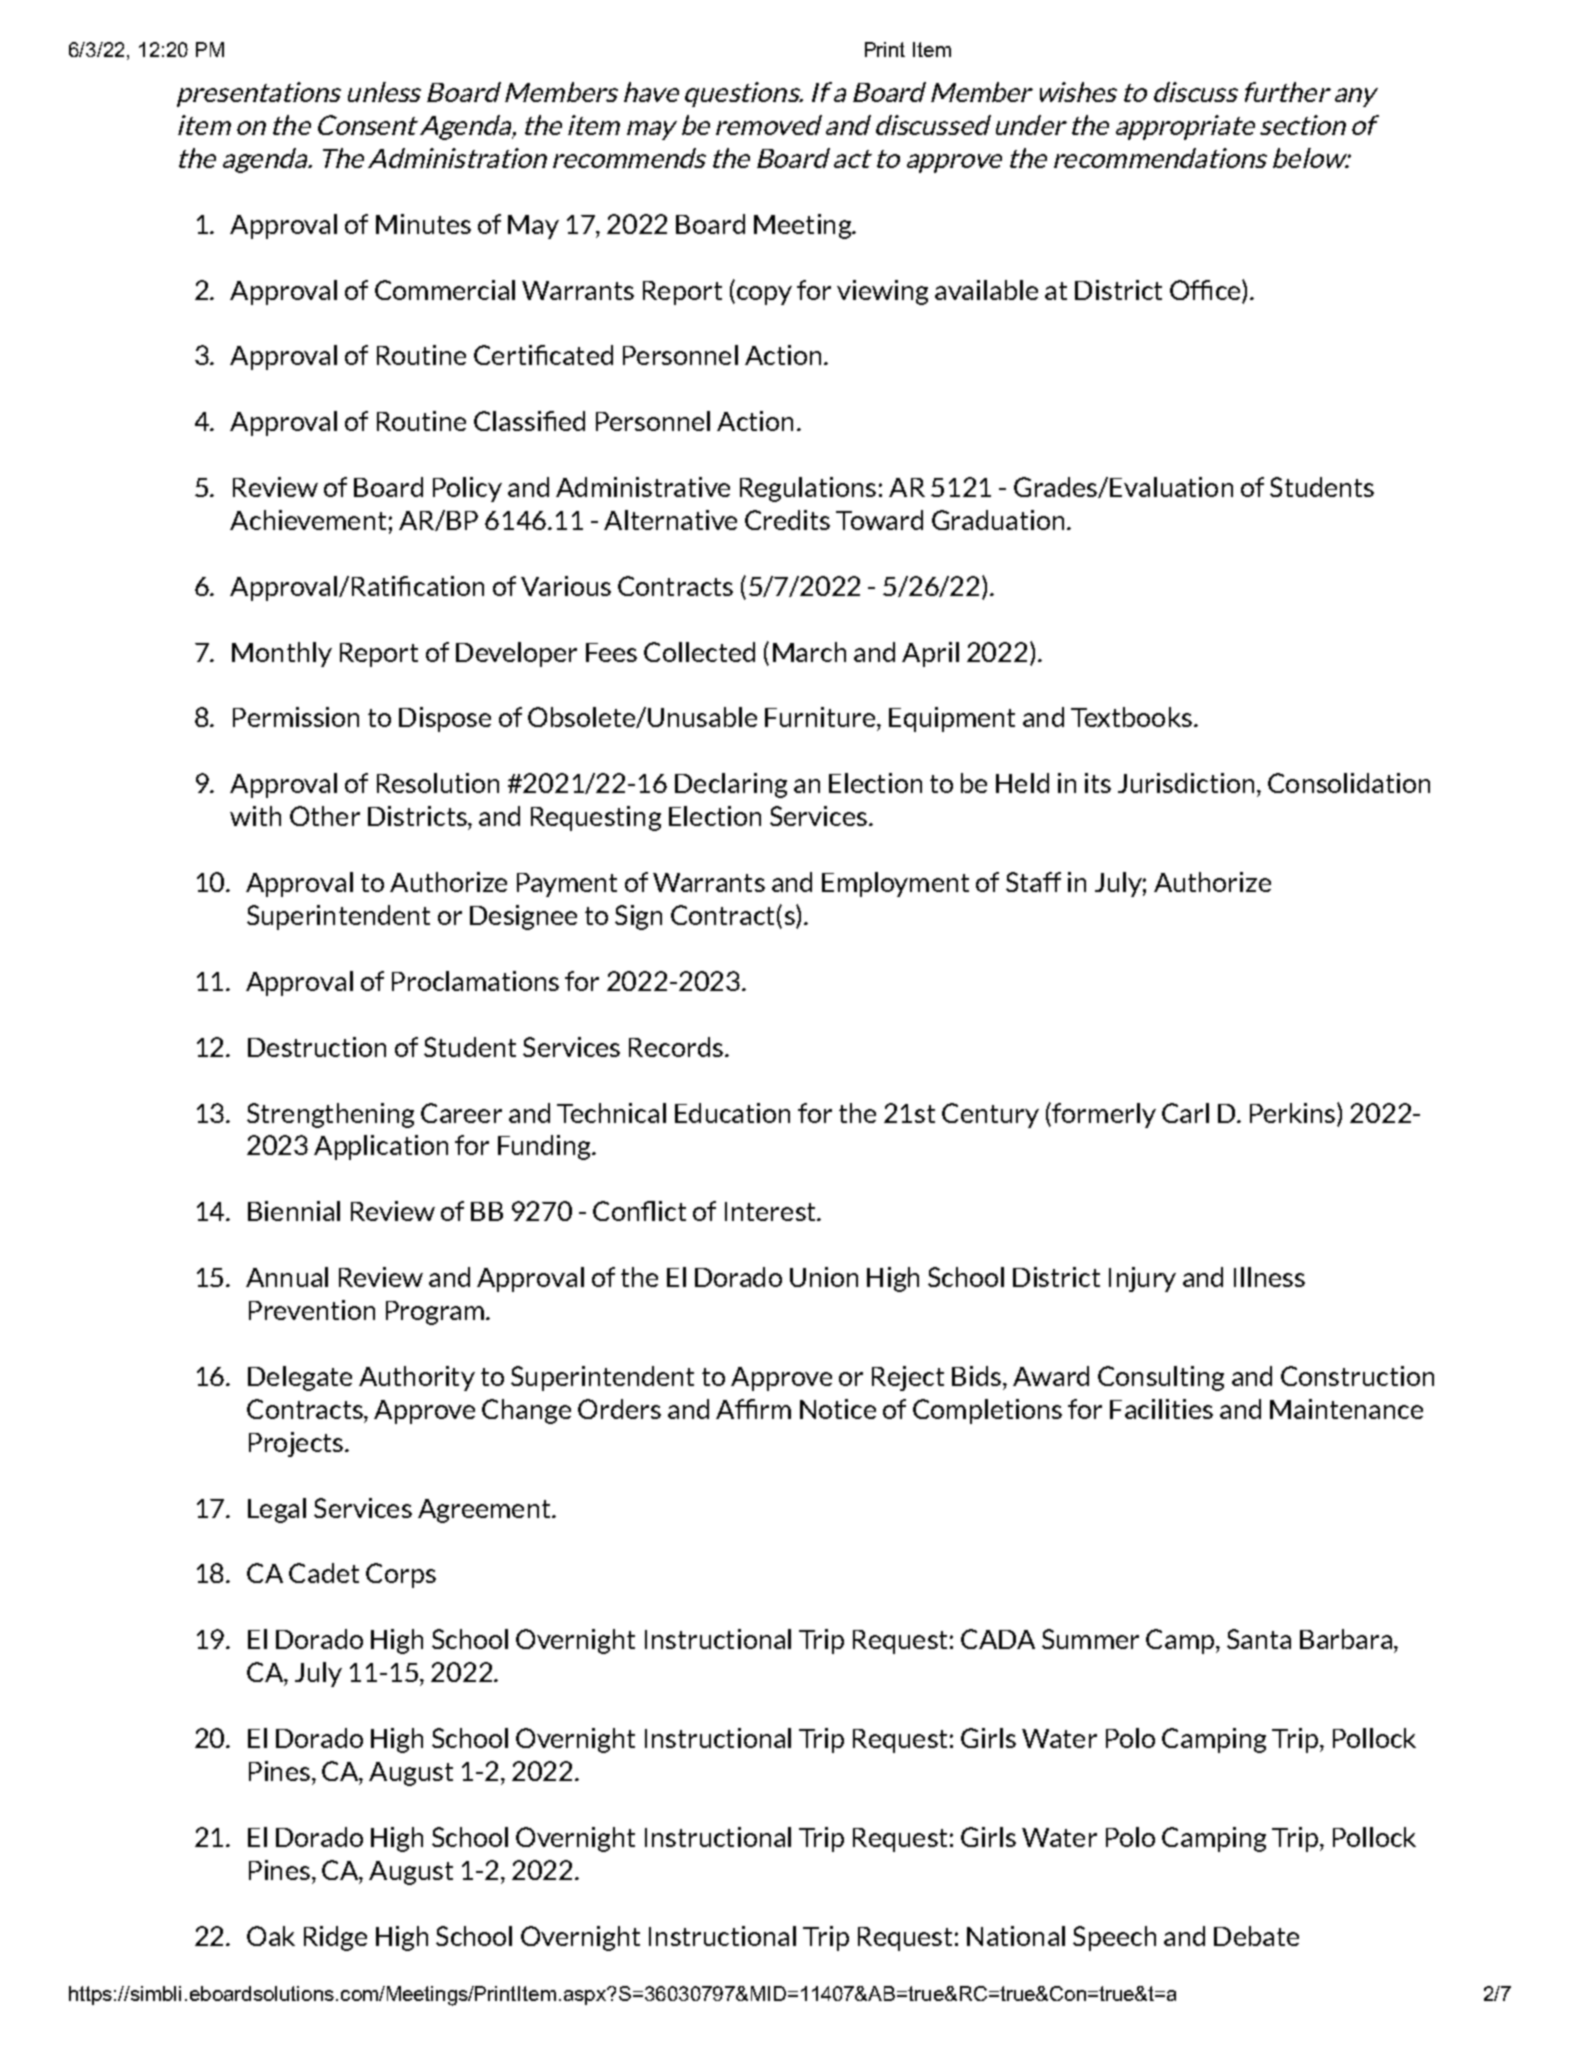 The width and height of the screenshot is (1580, 2045). I want to click on Carl, so click(1185, 1113).
